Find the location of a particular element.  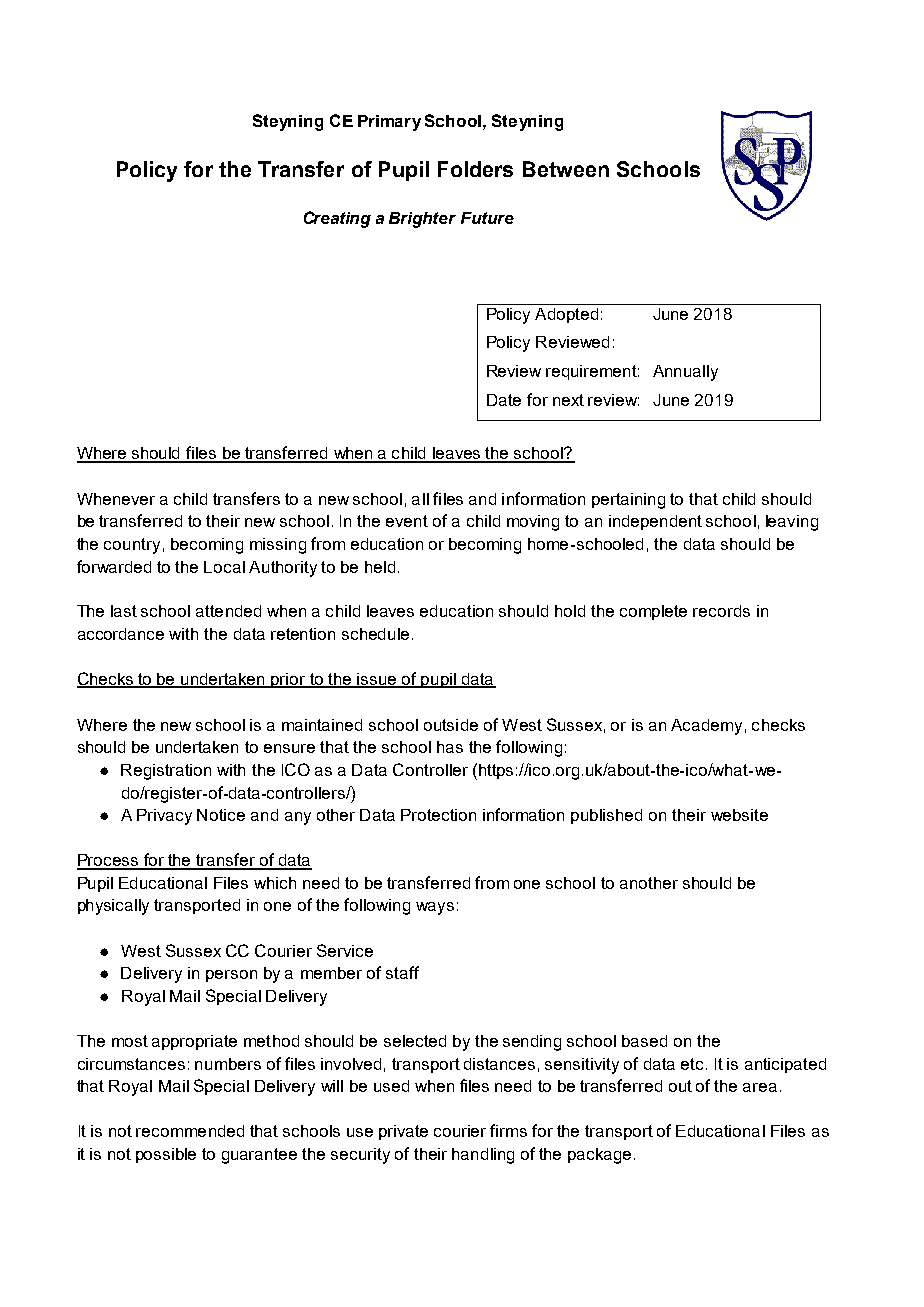

recommended is located at coordinates (190, 1131).
